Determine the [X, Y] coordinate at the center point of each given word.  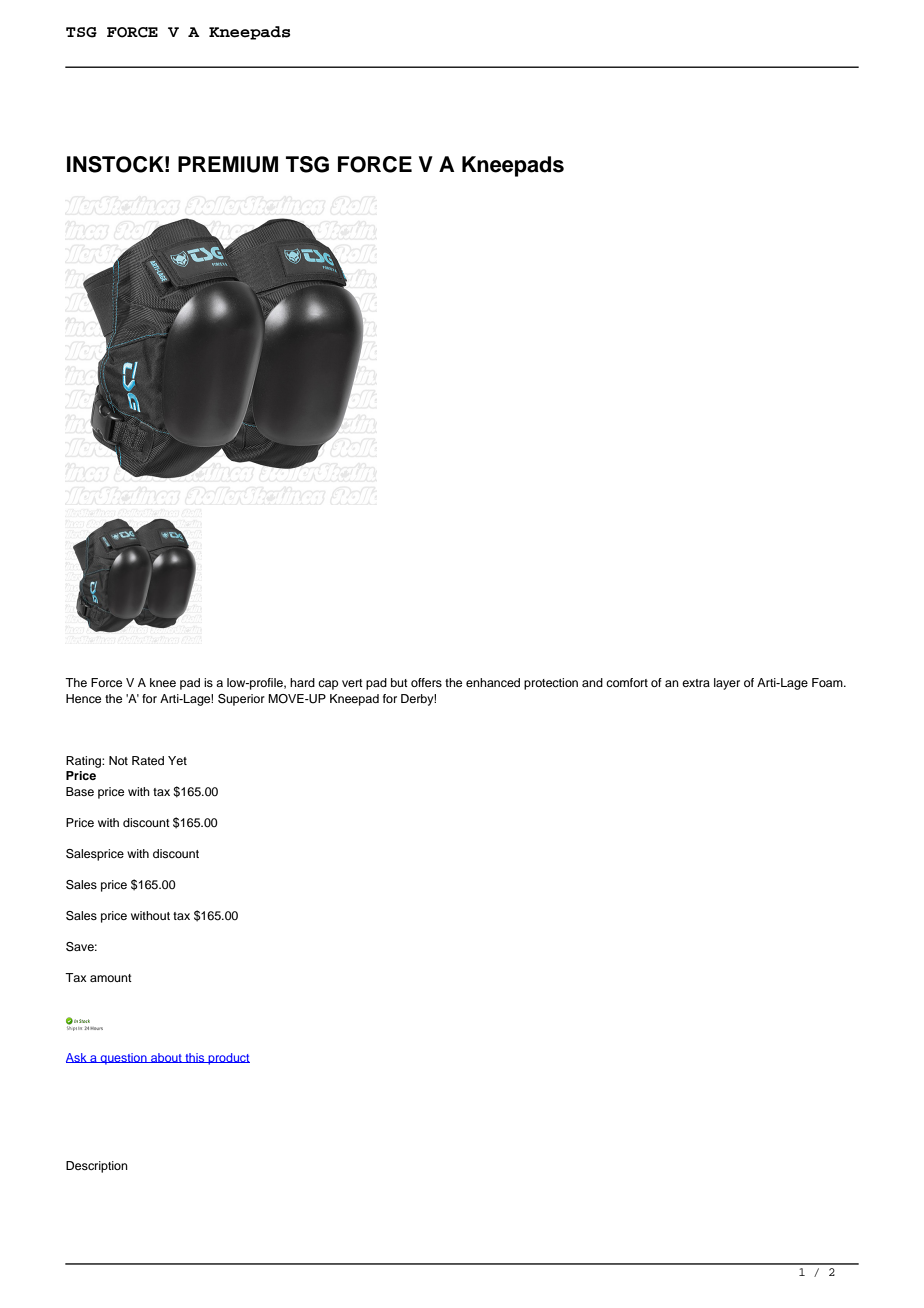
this [195, 1058]
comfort [627, 682]
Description [97, 1167]
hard [302, 682]
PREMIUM [228, 164]
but [399, 682]
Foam [828, 682]
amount [111, 978]
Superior [241, 700]
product [228, 1059]
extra [696, 683]
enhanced [493, 682]
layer [727, 684]
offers [426, 682]
